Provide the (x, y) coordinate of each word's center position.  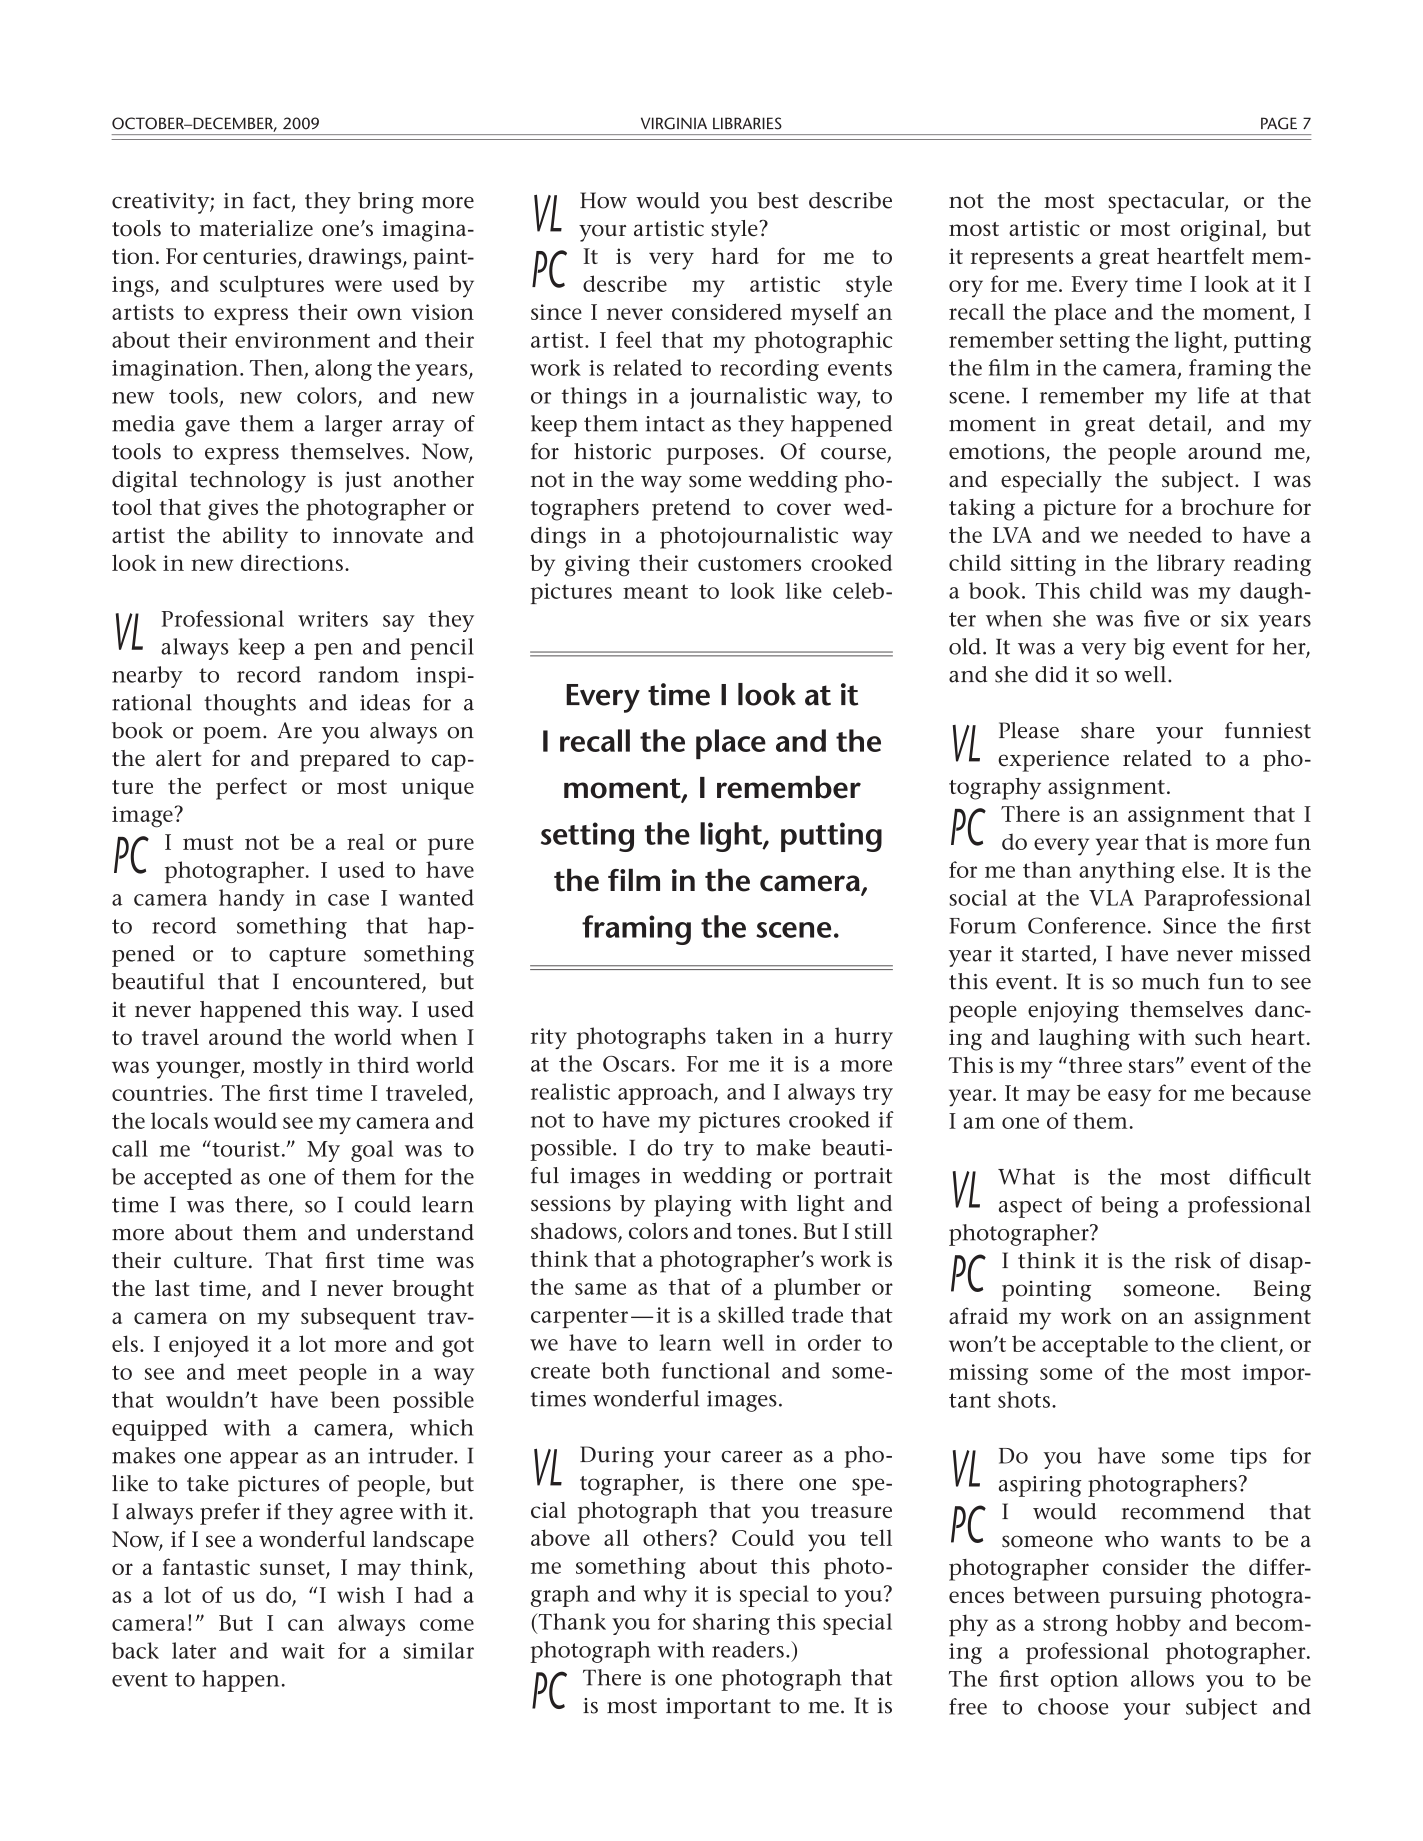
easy (1129, 1098)
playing (692, 1206)
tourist (245, 1148)
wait (303, 1651)
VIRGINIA (674, 123)
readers (748, 1649)
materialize (256, 228)
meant (655, 591)
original (1222, 231)
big (1149, 649)
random (358, 674)
